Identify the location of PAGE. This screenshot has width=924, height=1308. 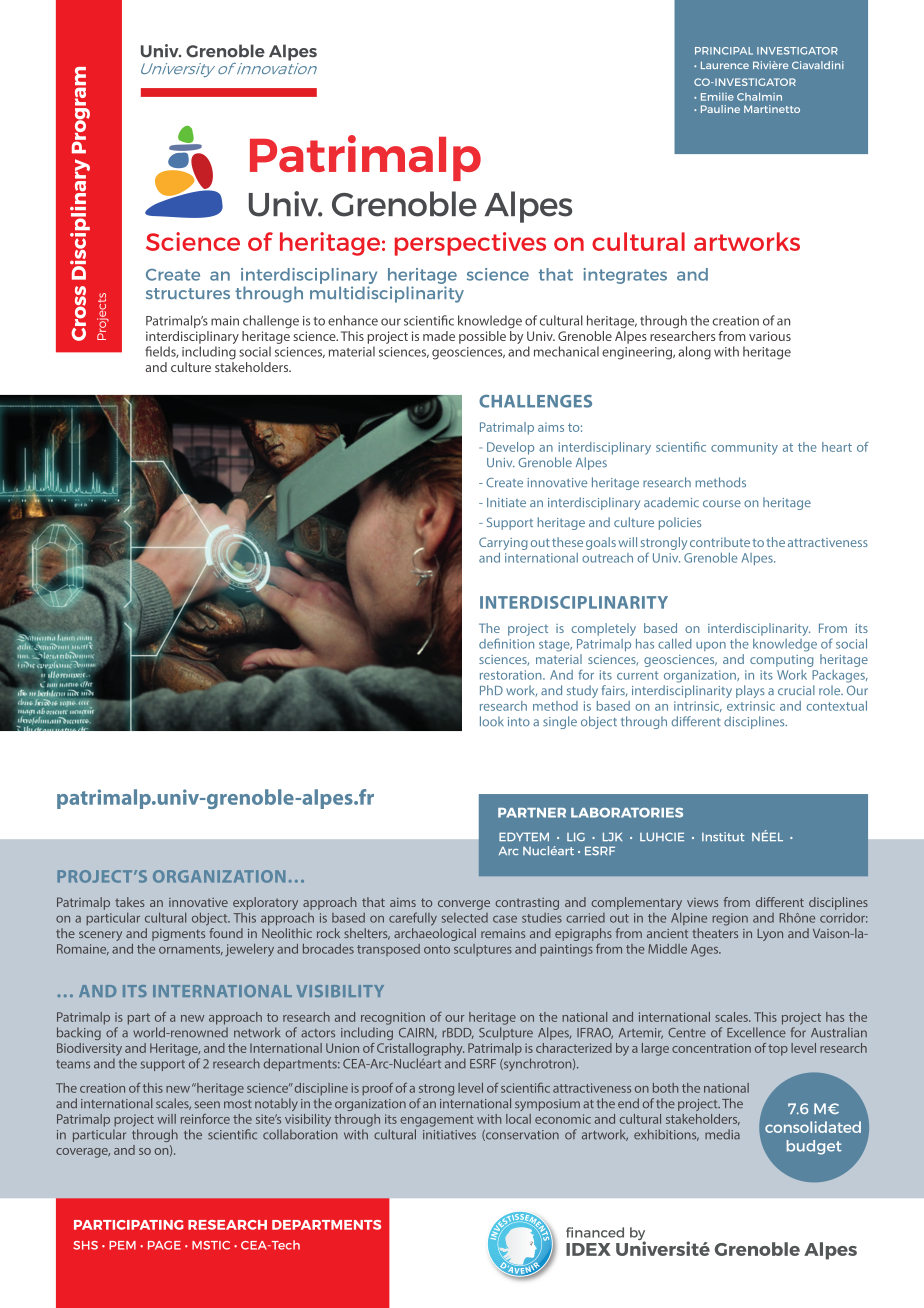
(164, 1245).
